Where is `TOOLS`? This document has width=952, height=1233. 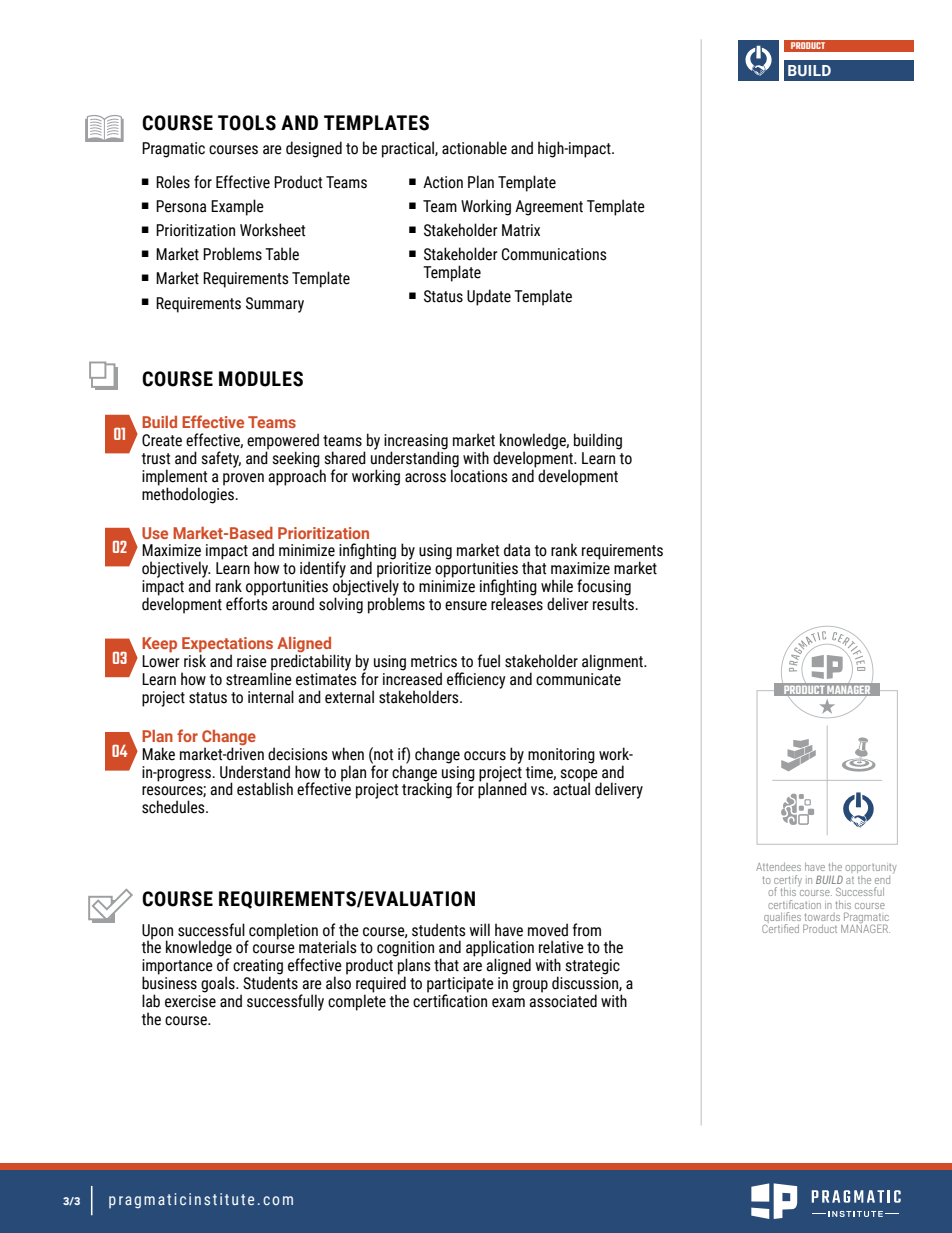
TOOLS is located at coordinates (247, 123).
